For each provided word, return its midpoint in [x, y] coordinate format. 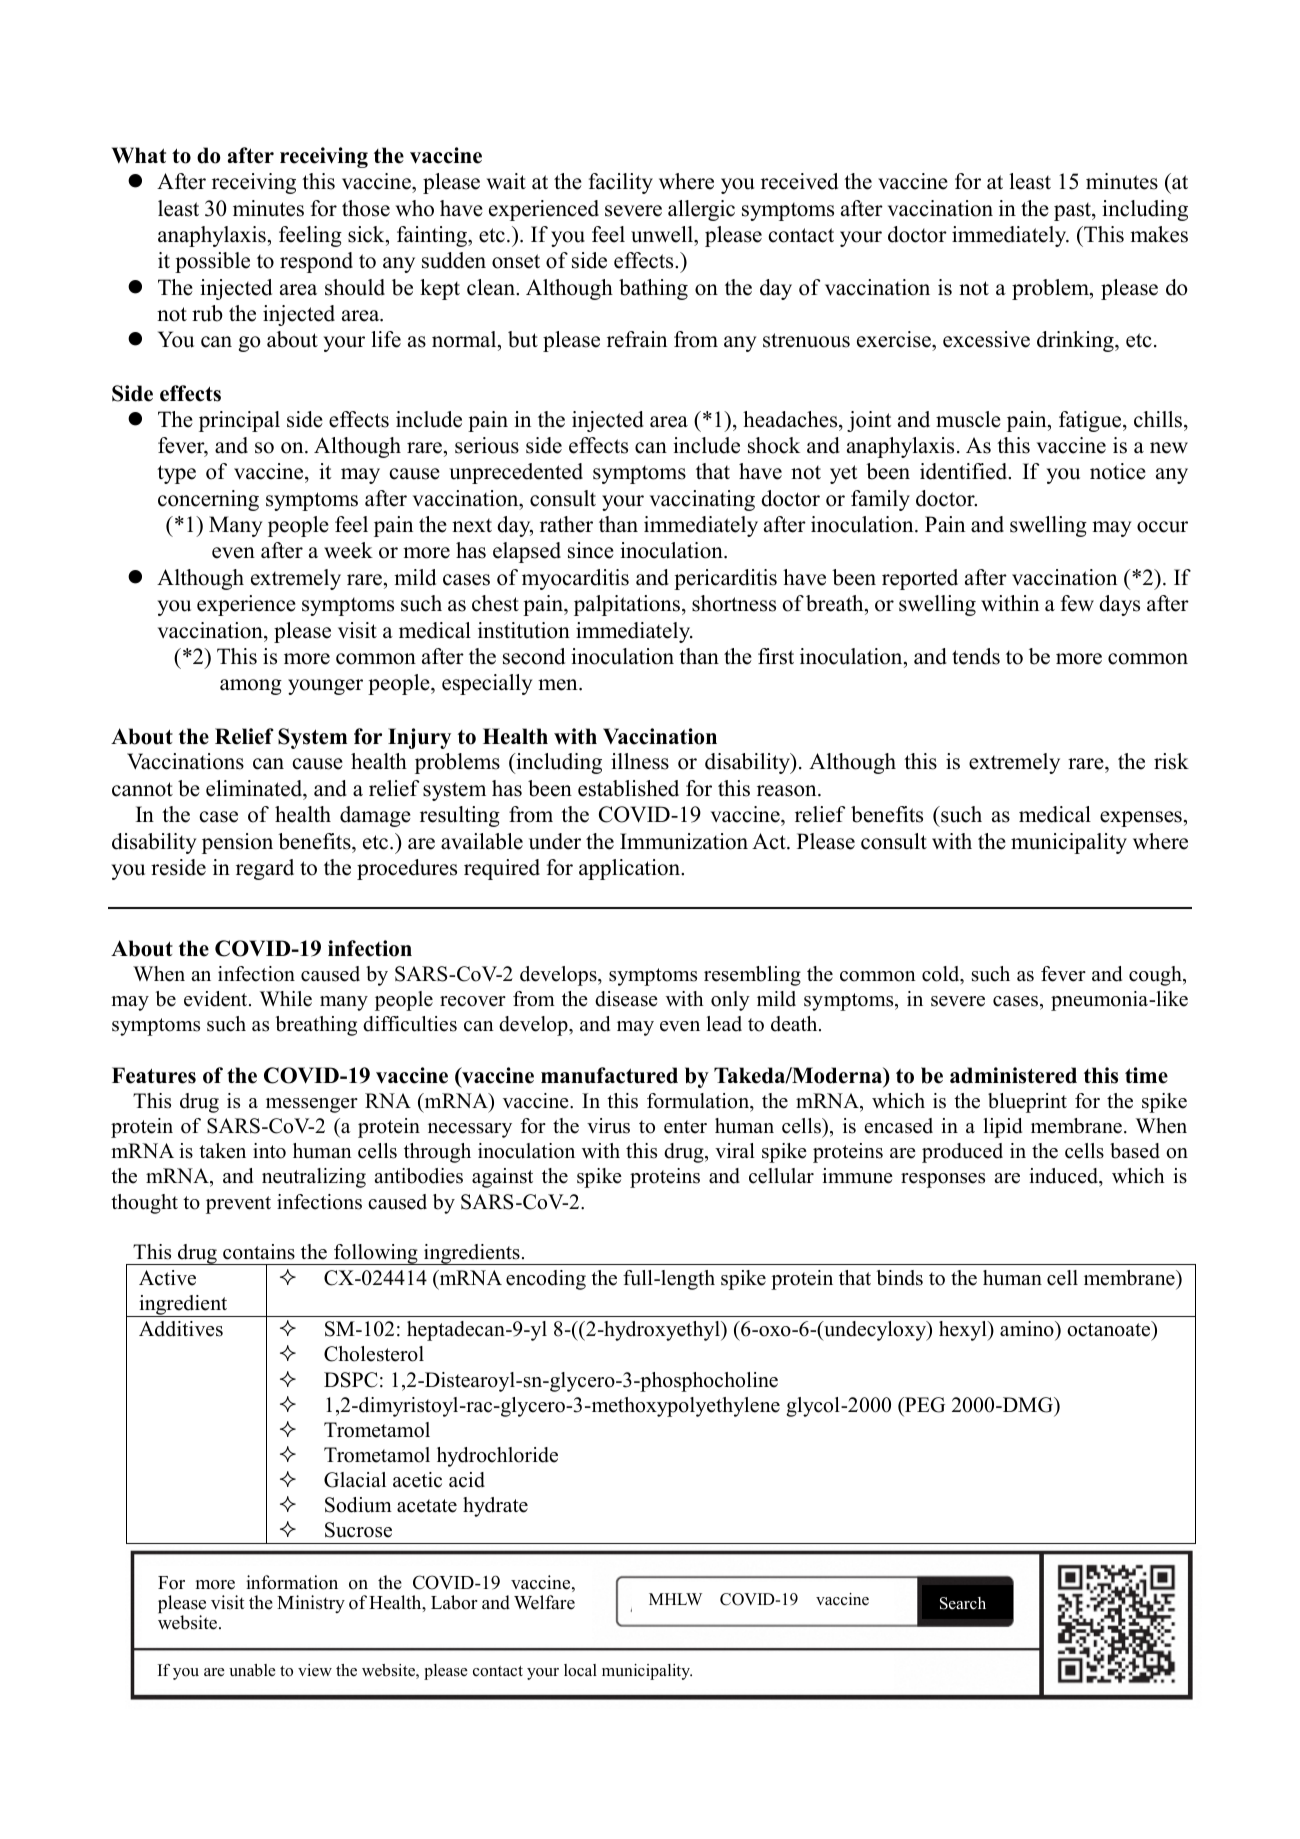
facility [621, 183]
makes [1159, 234]
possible [212, 262]
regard [265, 869]
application [631, 869]
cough [1156, 976]
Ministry [311, 1604]
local [580, 1670]
